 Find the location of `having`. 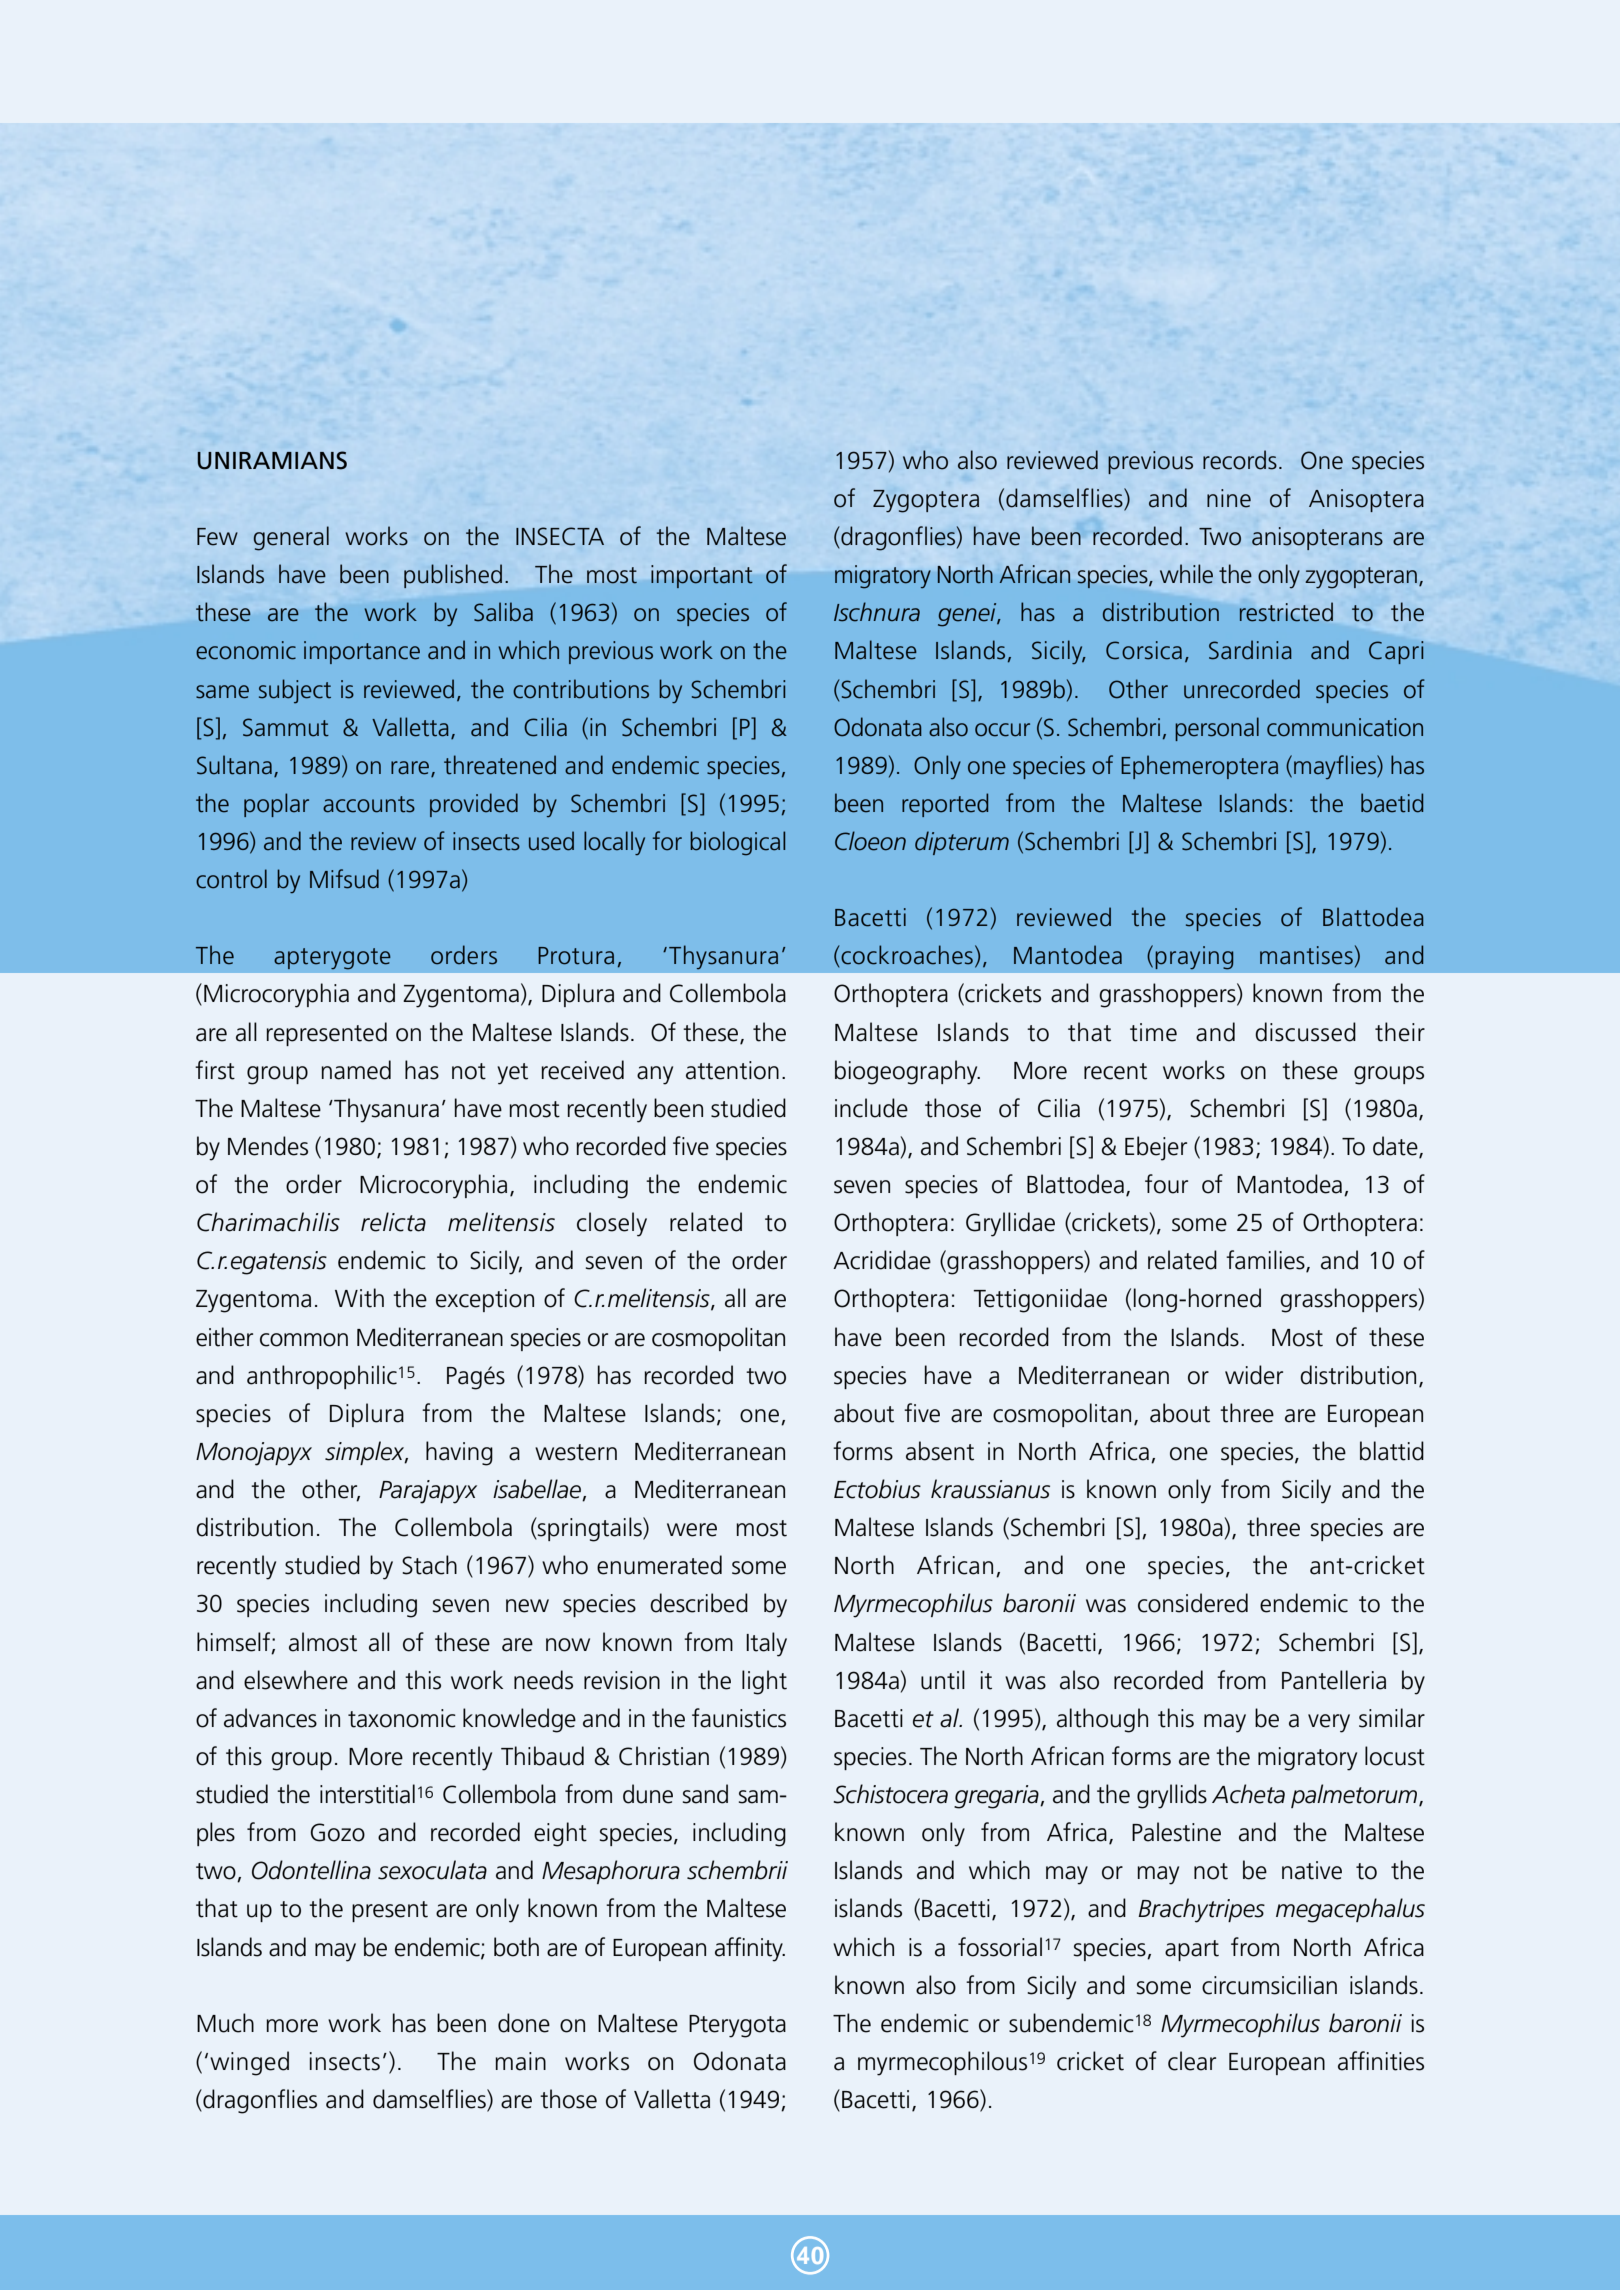

having is located at coordinates (459, 1453).
